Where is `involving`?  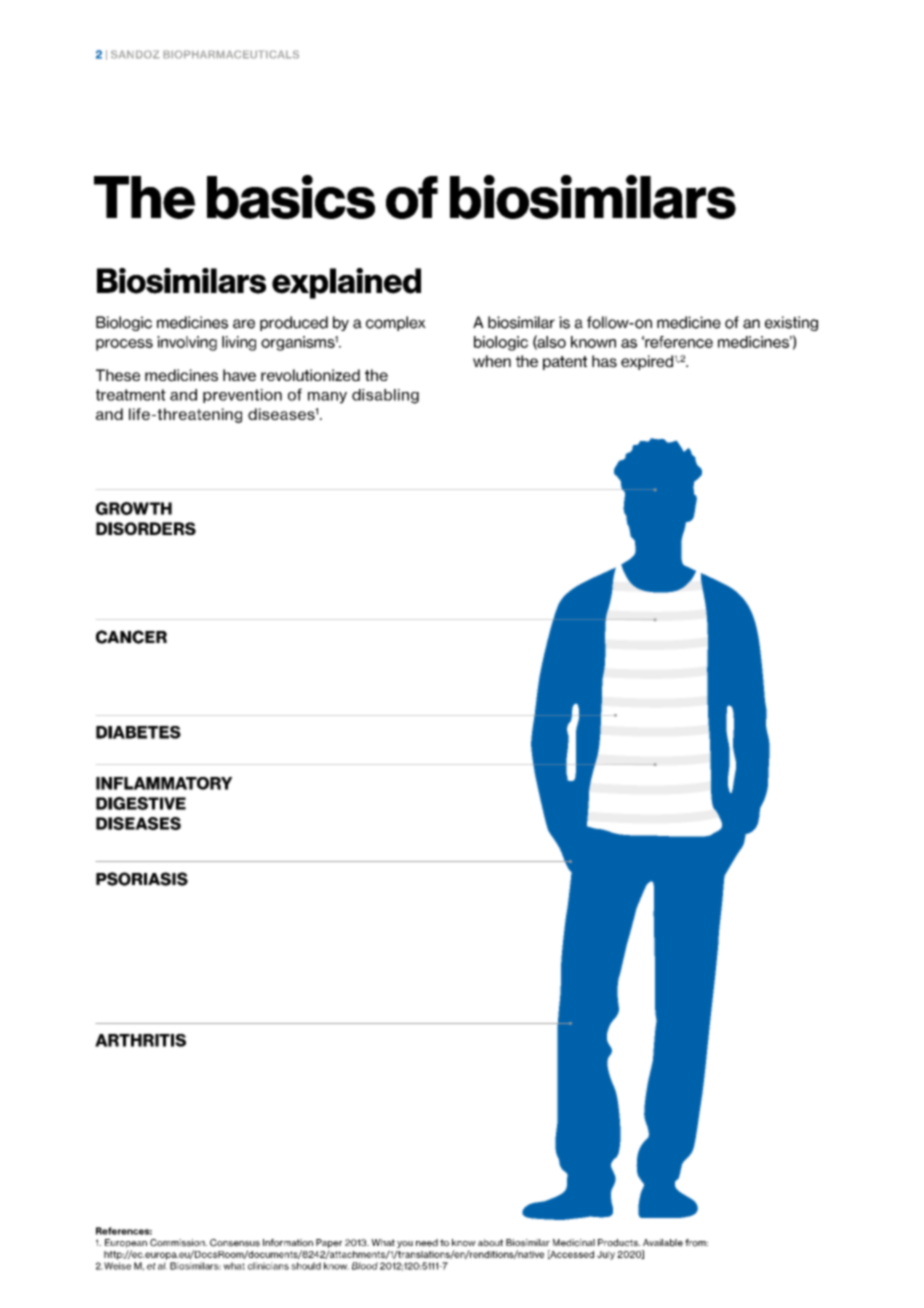 involving is located at coordinates (187, 343).
